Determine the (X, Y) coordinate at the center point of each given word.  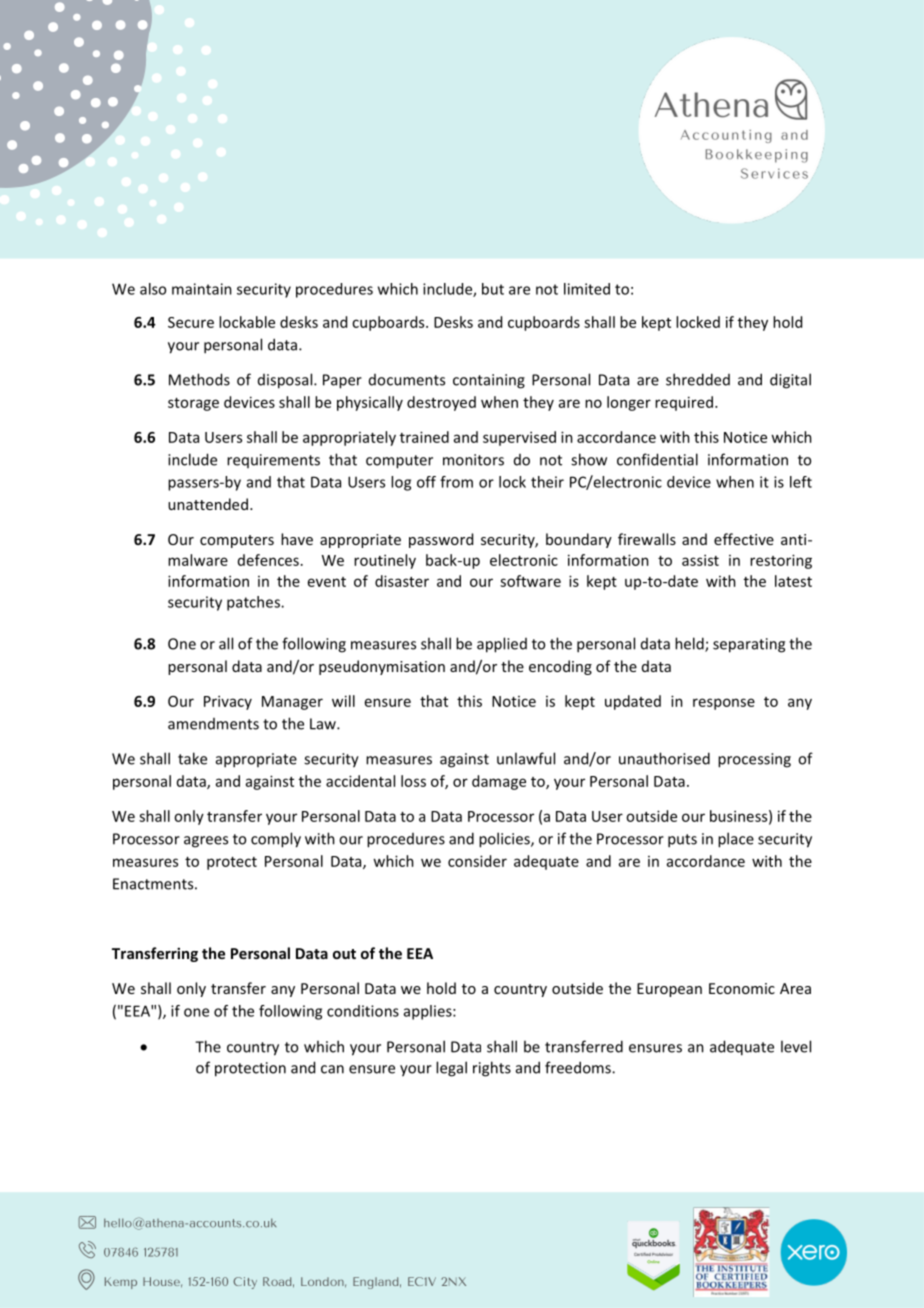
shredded (698, 379)
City (245, 1283)
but (493, 289)
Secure (191, 322)
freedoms (579, 1067)
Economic (742, 988)
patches (254, 603)
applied (502, 645)
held (690, 644)
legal (451, 1069)
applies (429, 1012)
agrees (206, 842)
